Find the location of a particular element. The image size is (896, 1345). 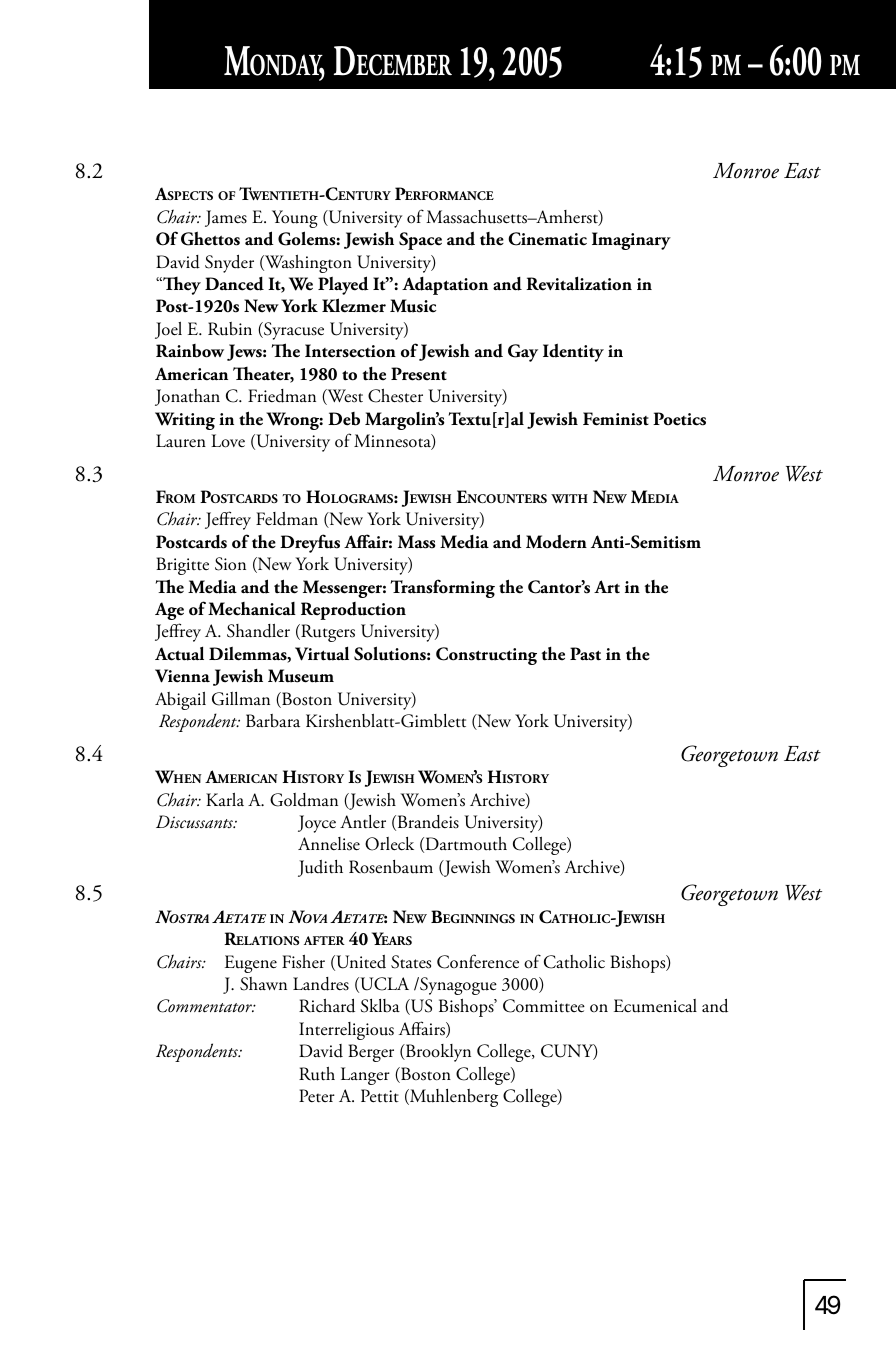

Ruth is located at coordinates (317, 1074).
